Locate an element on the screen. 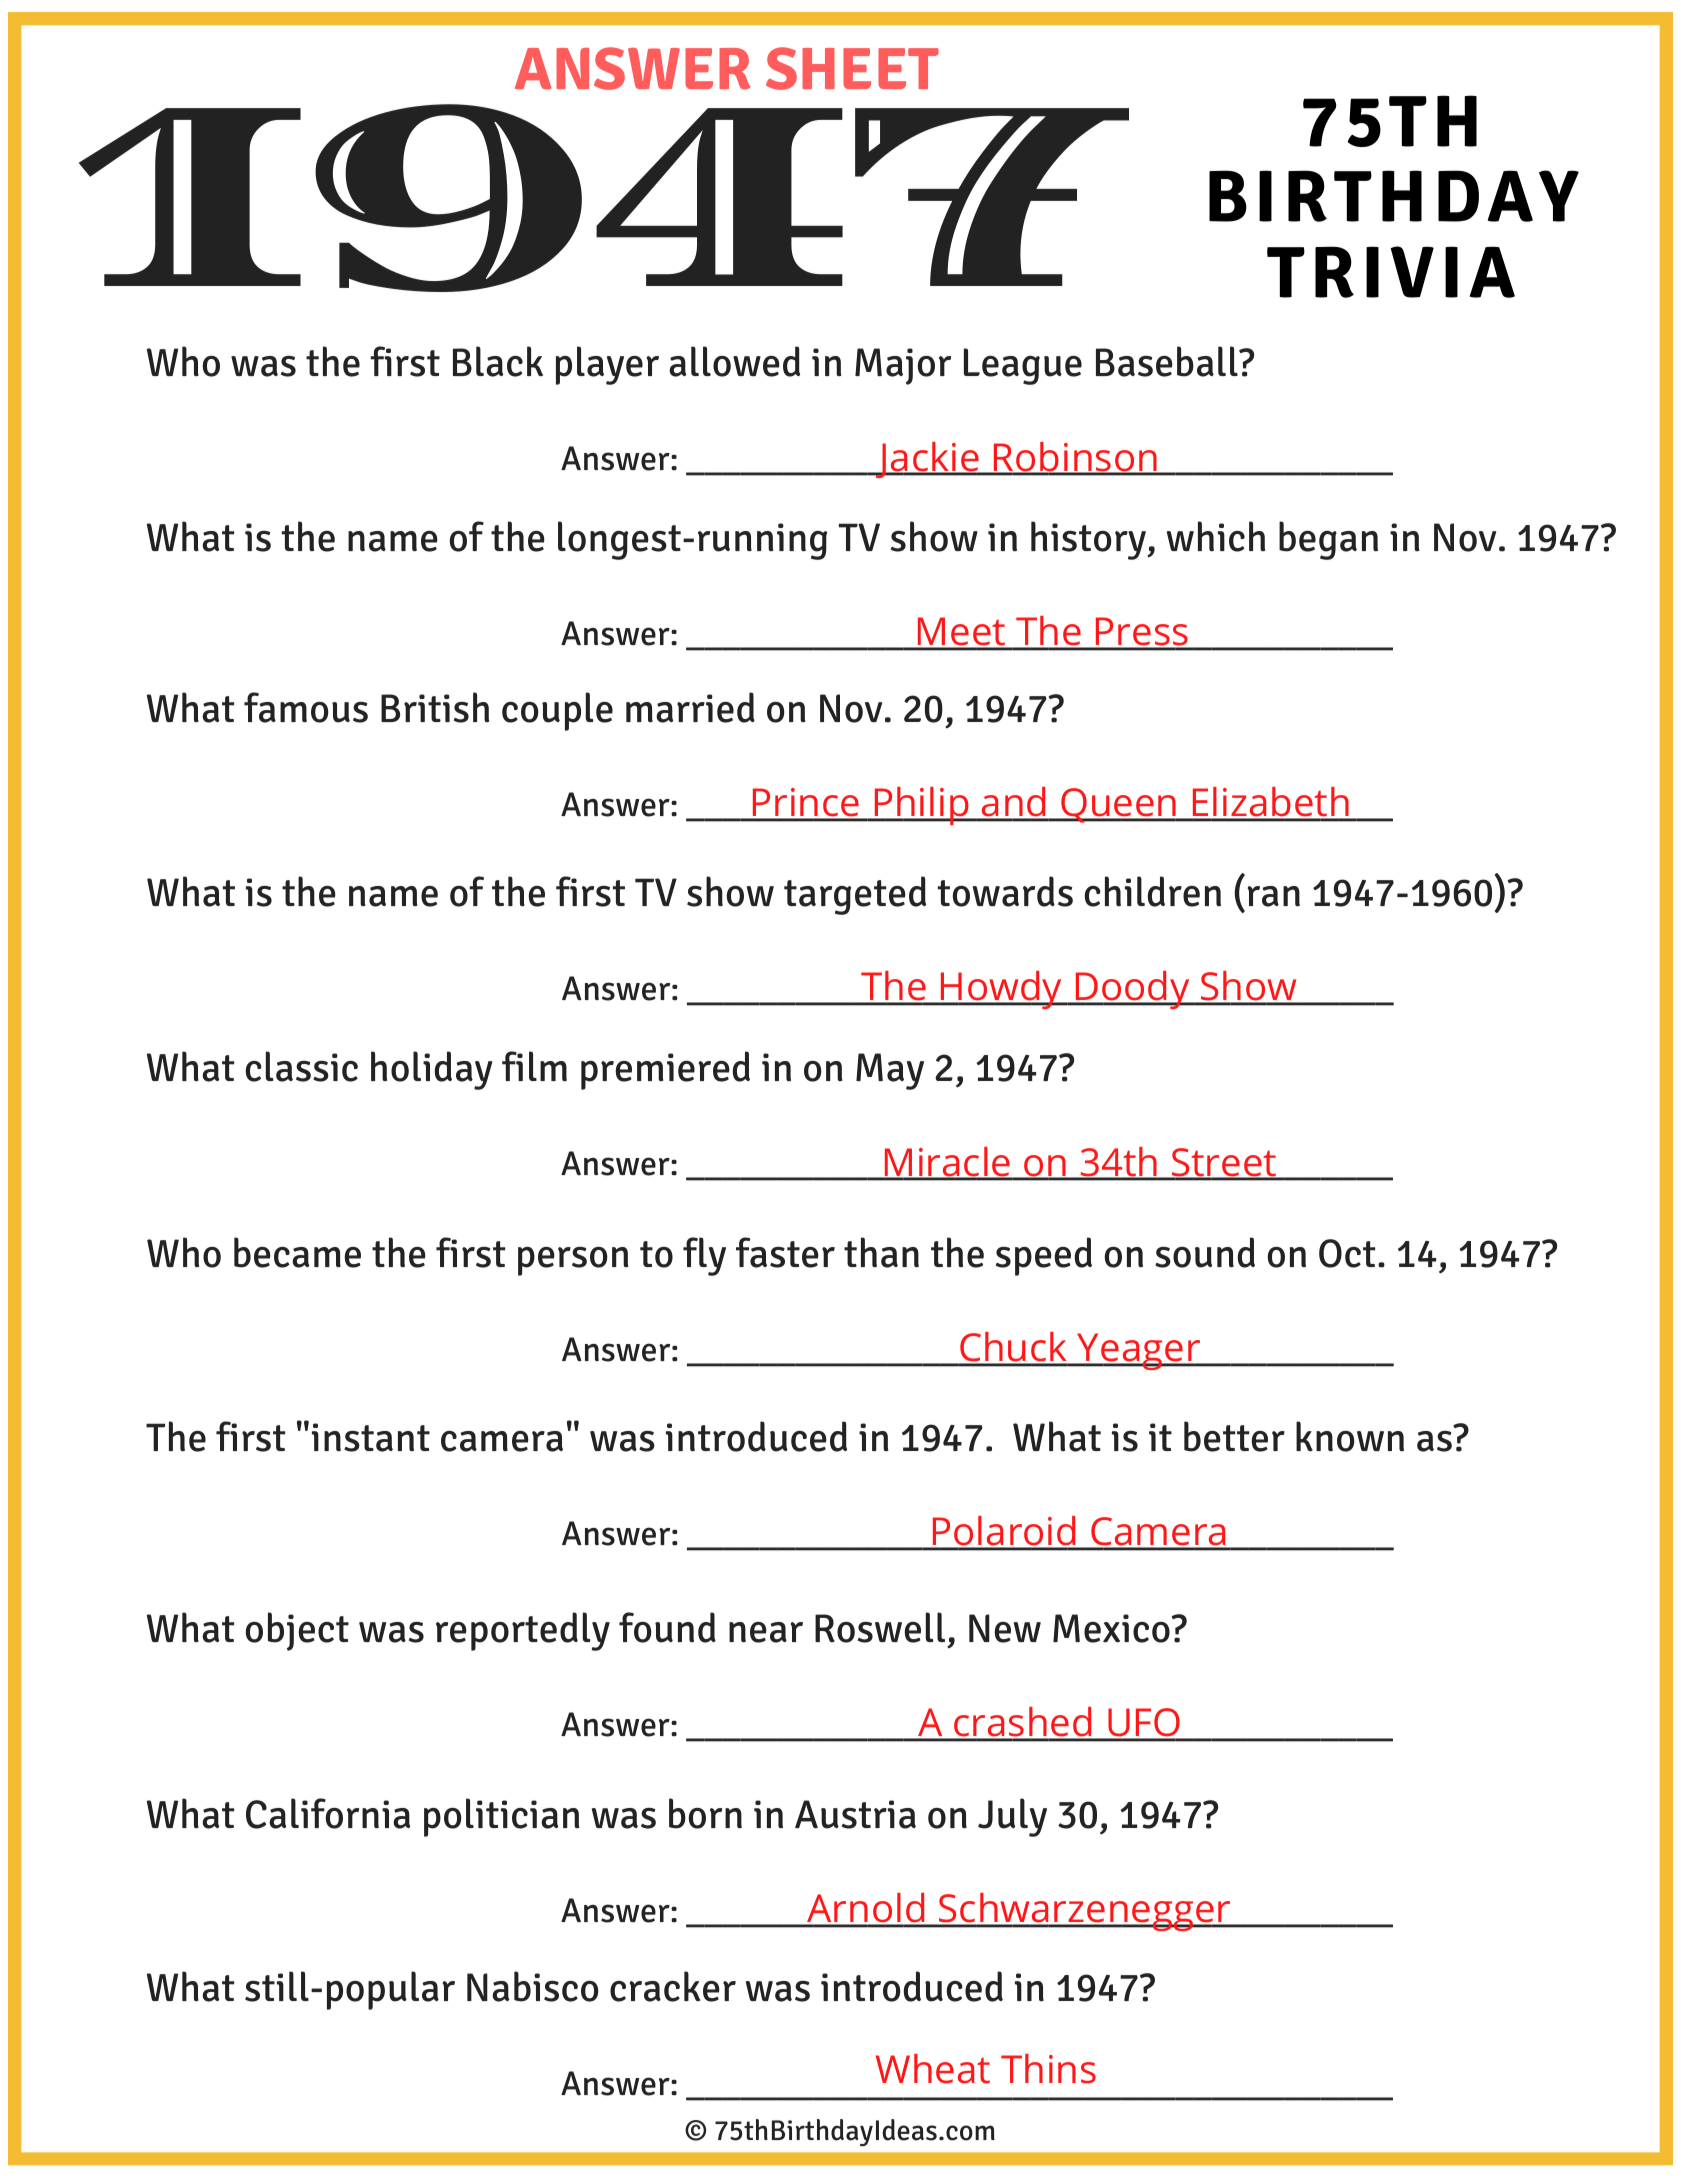 This screenshot has height=2176, width=1681. holiday is located at coordinates (432, 1070).
